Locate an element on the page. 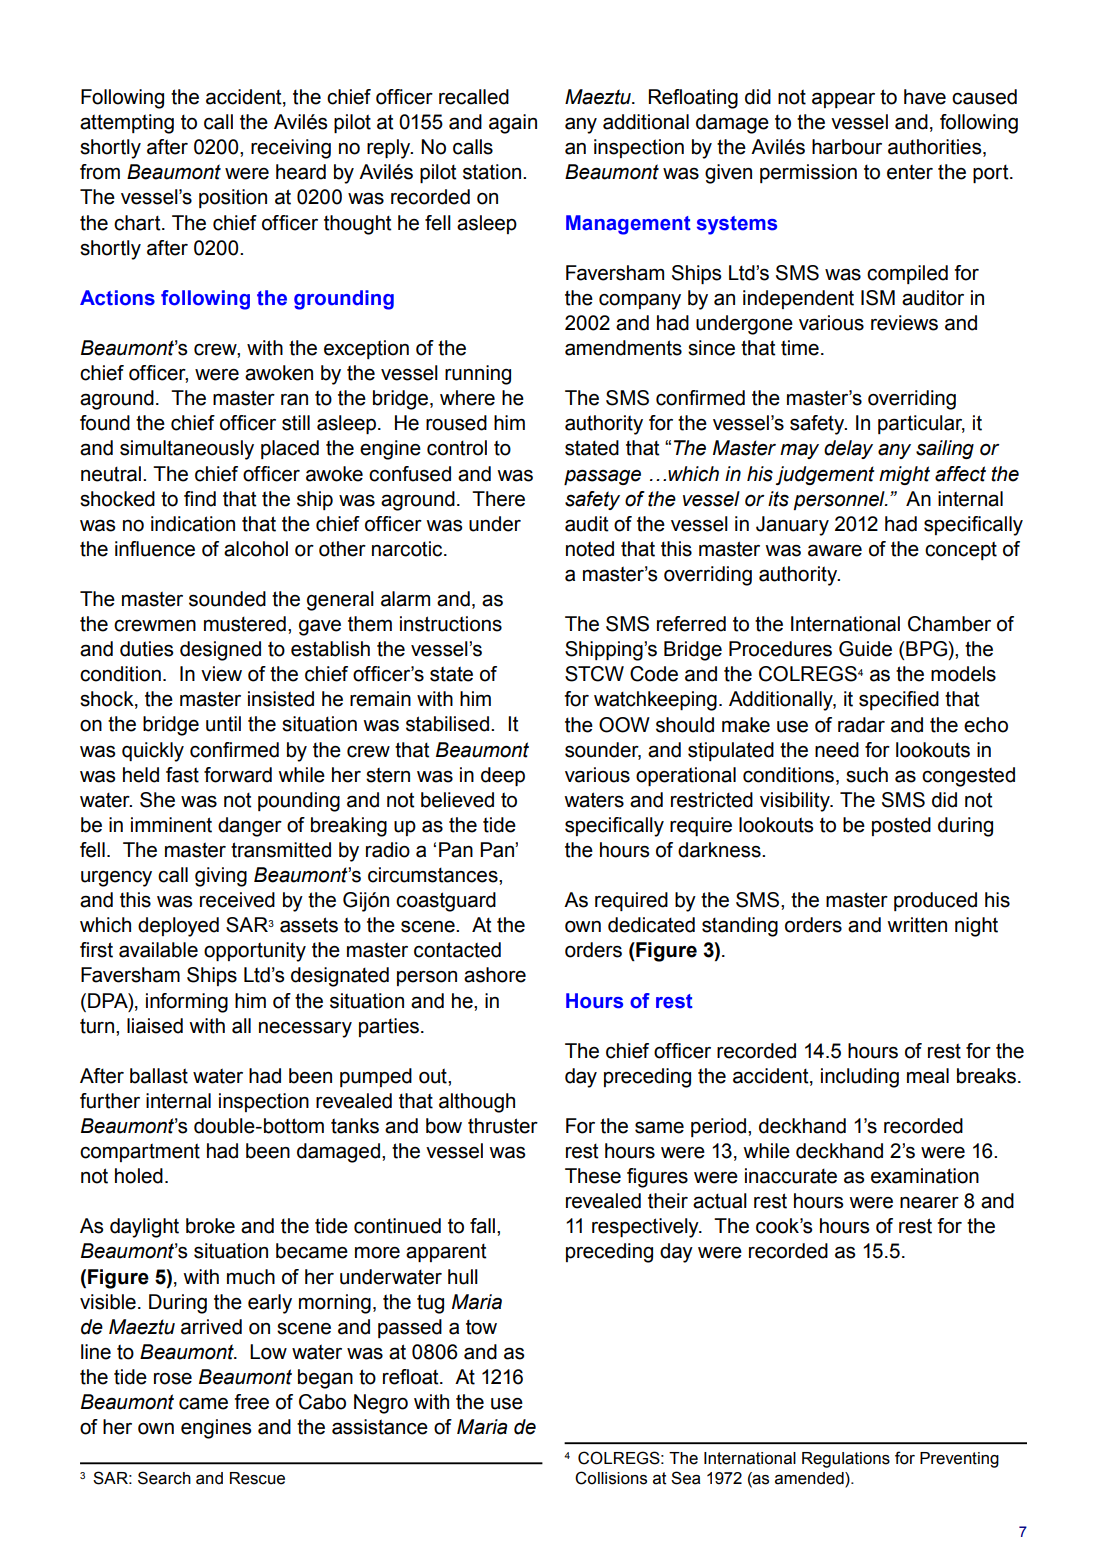 This page has height=1565, width=1106. including is located at coordinates (860, 1078).
